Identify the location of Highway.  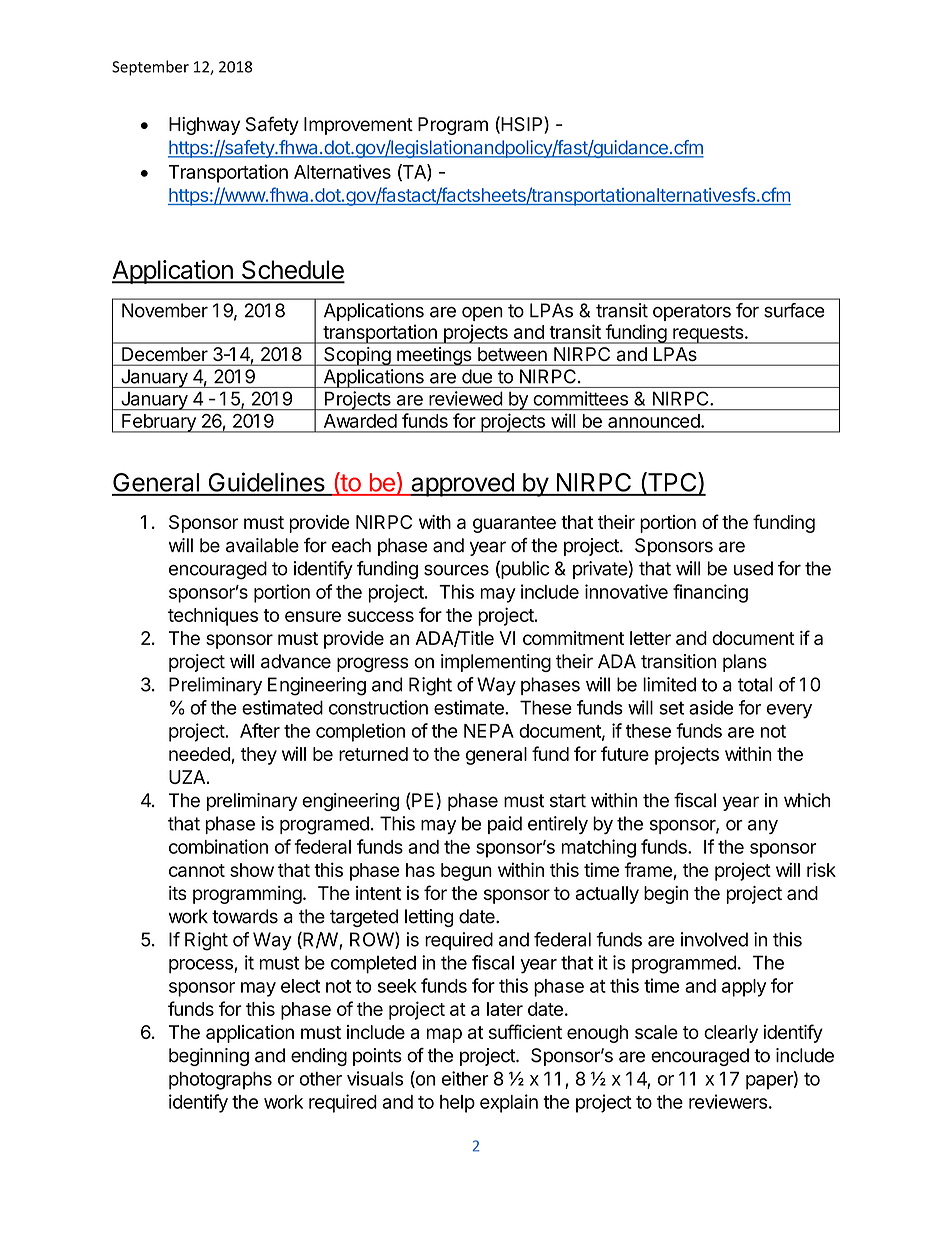
(204, 126).
